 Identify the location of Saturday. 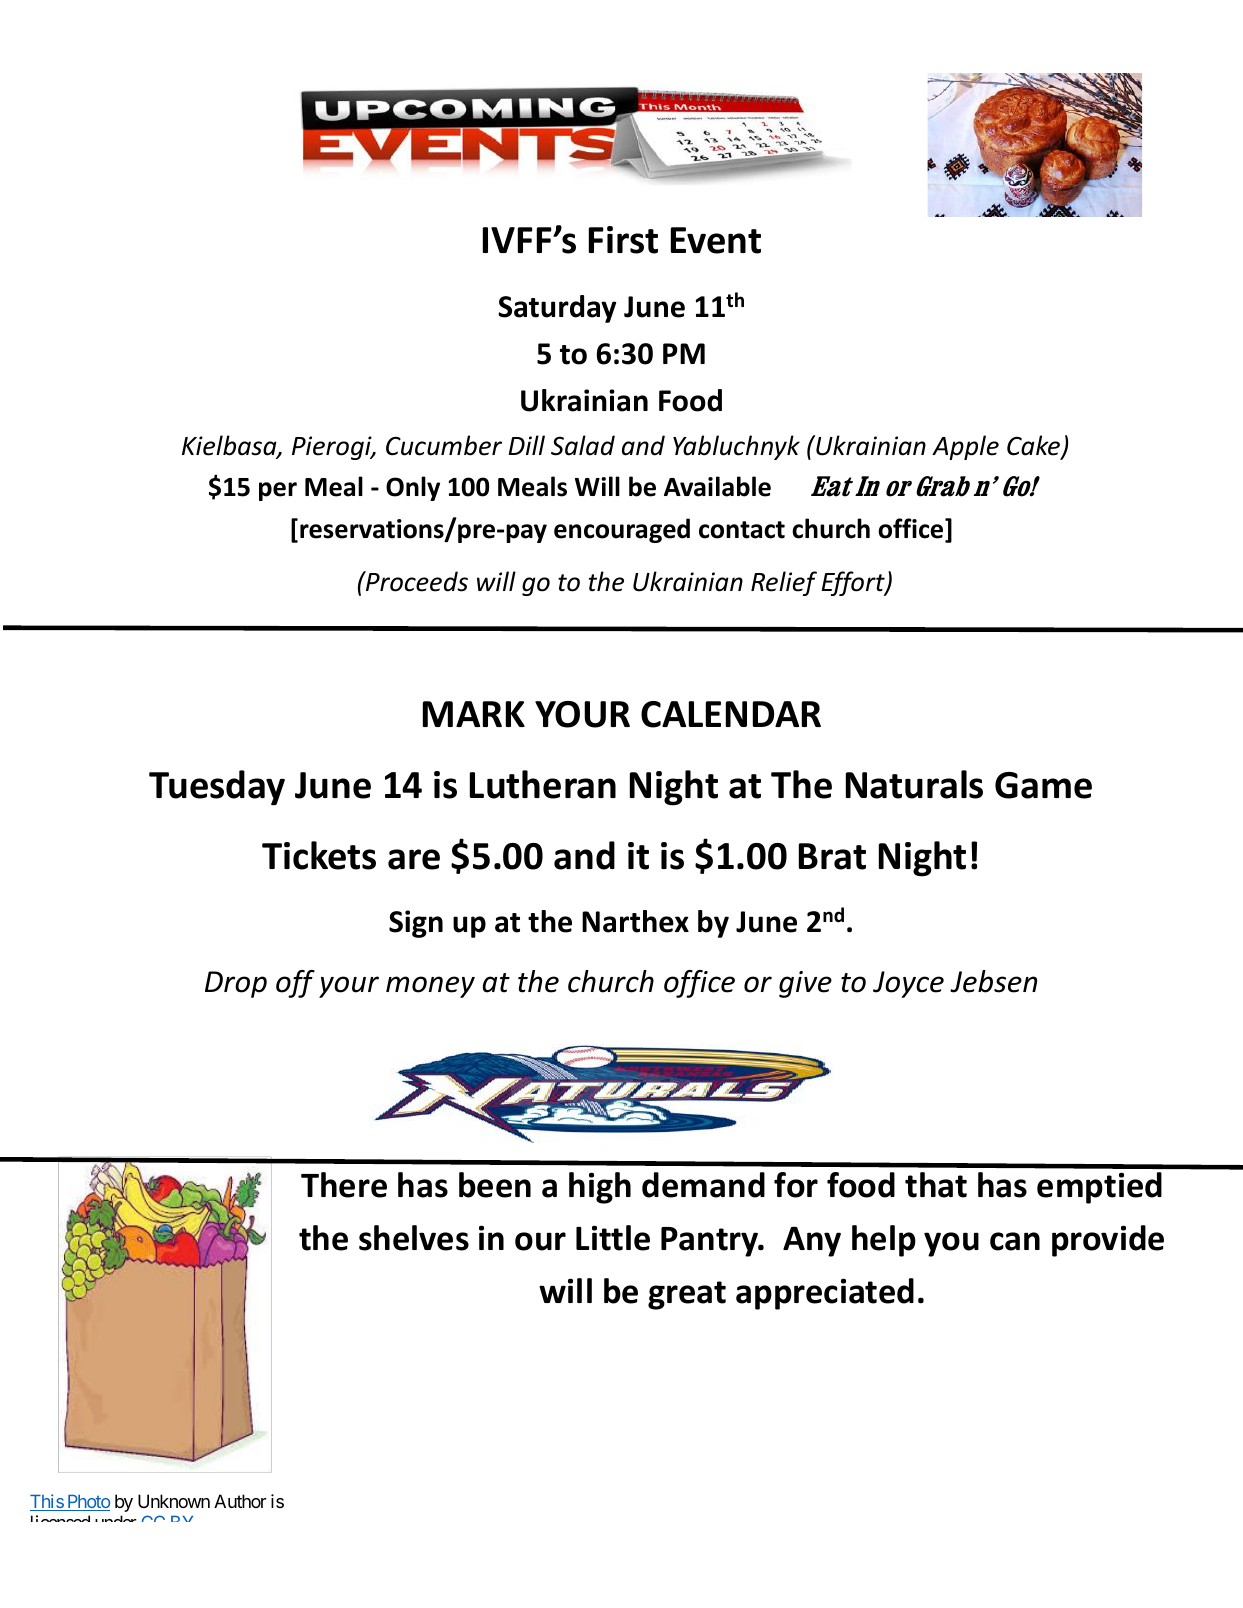
(557, 309).
